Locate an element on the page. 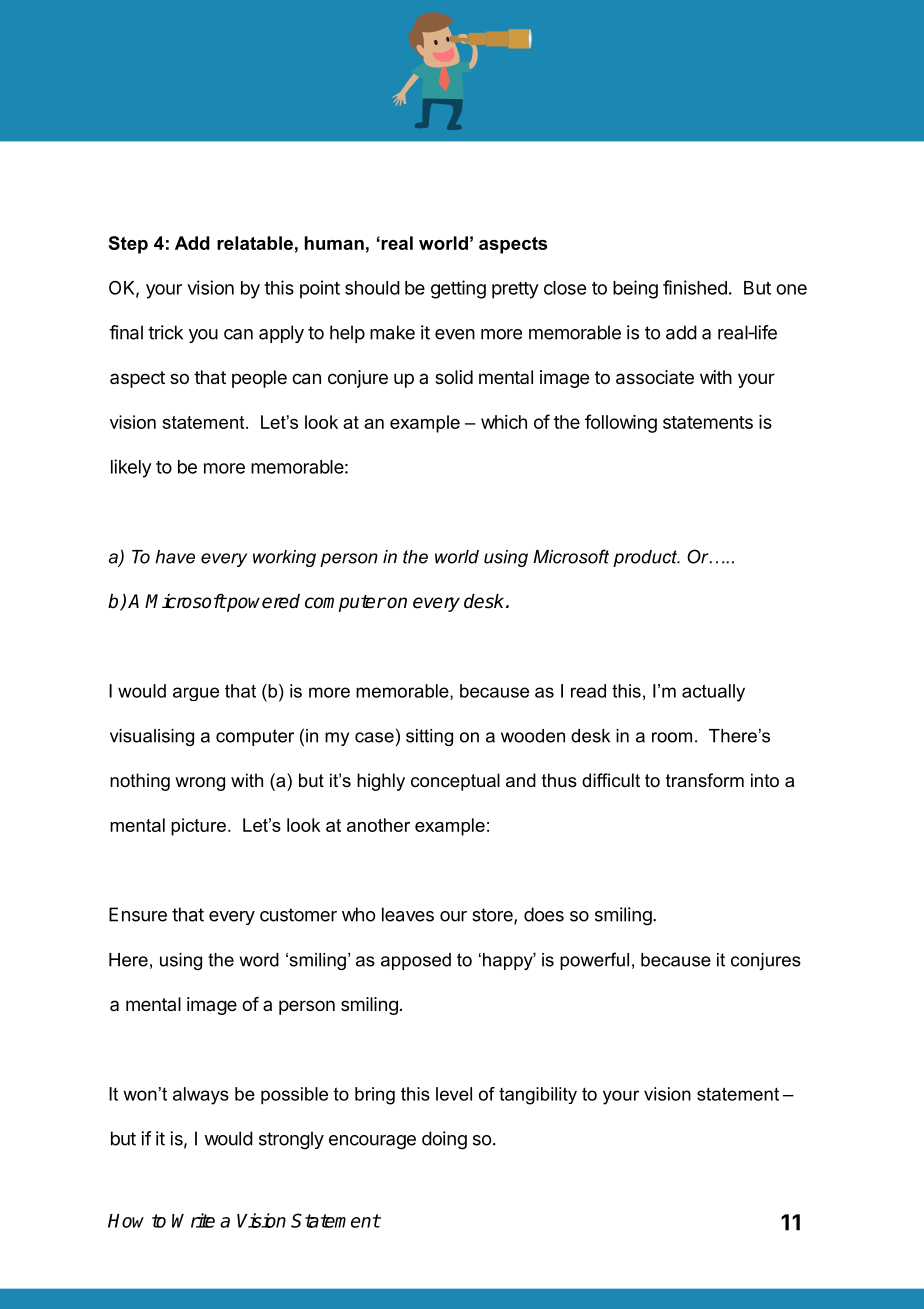  relatable is located at coordinates (255, 243).
